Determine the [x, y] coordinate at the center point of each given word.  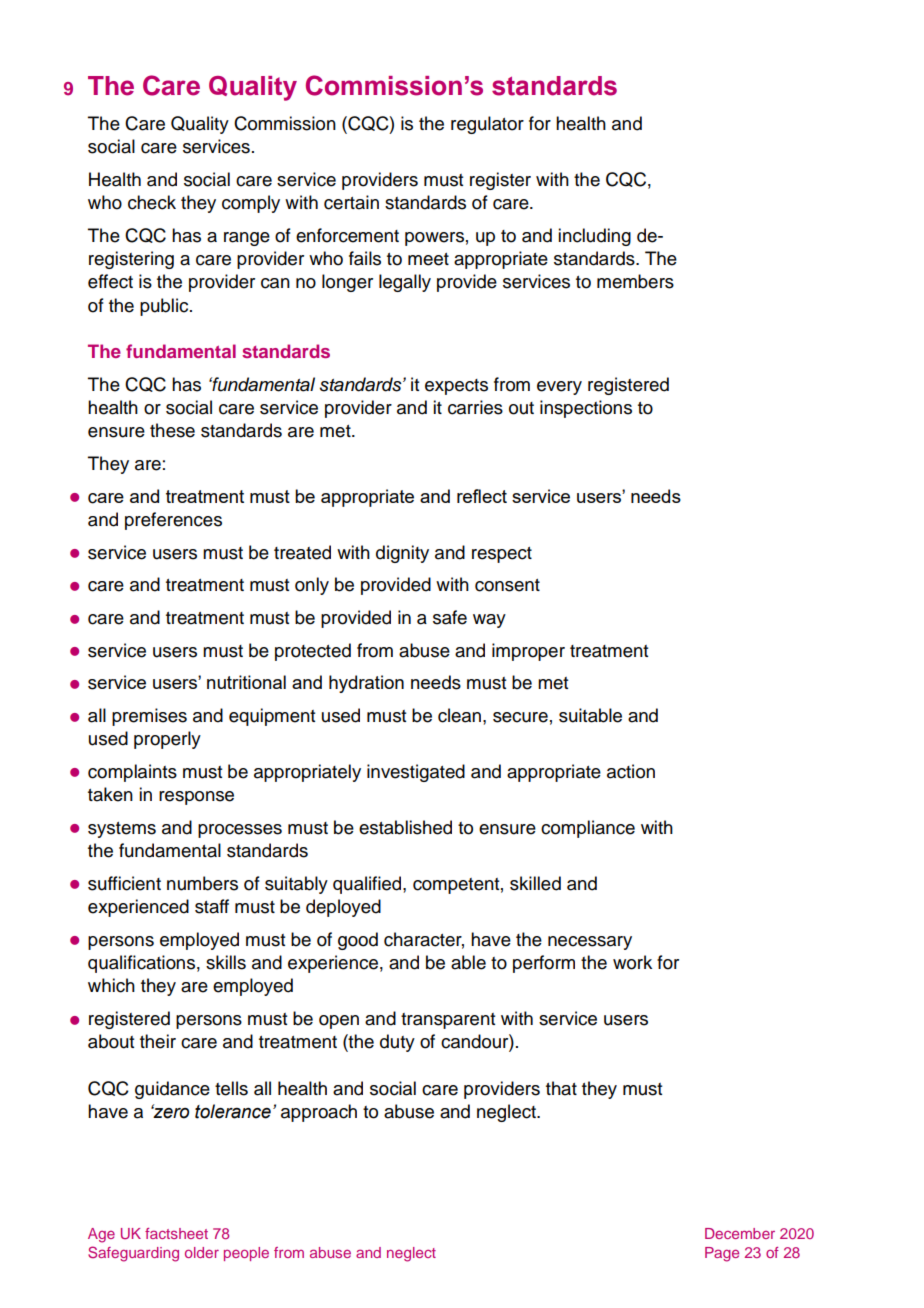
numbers [202, 883]
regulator [487, 125]
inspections [586, 409]
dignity [402, 554]
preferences [173, 521]
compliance [588, 829]
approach [319, 1113]
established [405, 827]
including [594, 237]
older [202, 1252]
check [152, 202]
